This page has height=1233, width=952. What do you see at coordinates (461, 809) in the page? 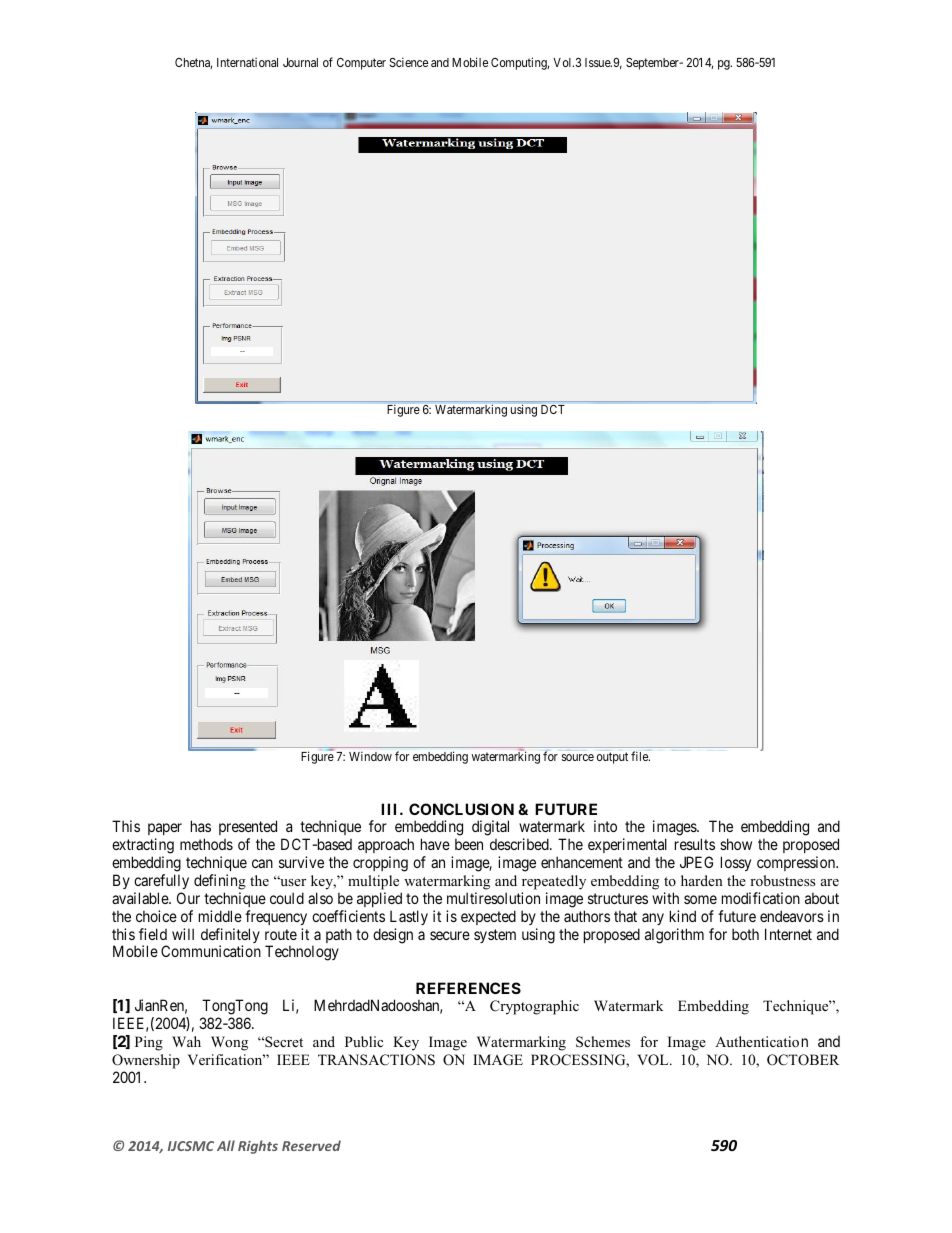
I see `CONCLUSION` at bounding box center [461, 809].
